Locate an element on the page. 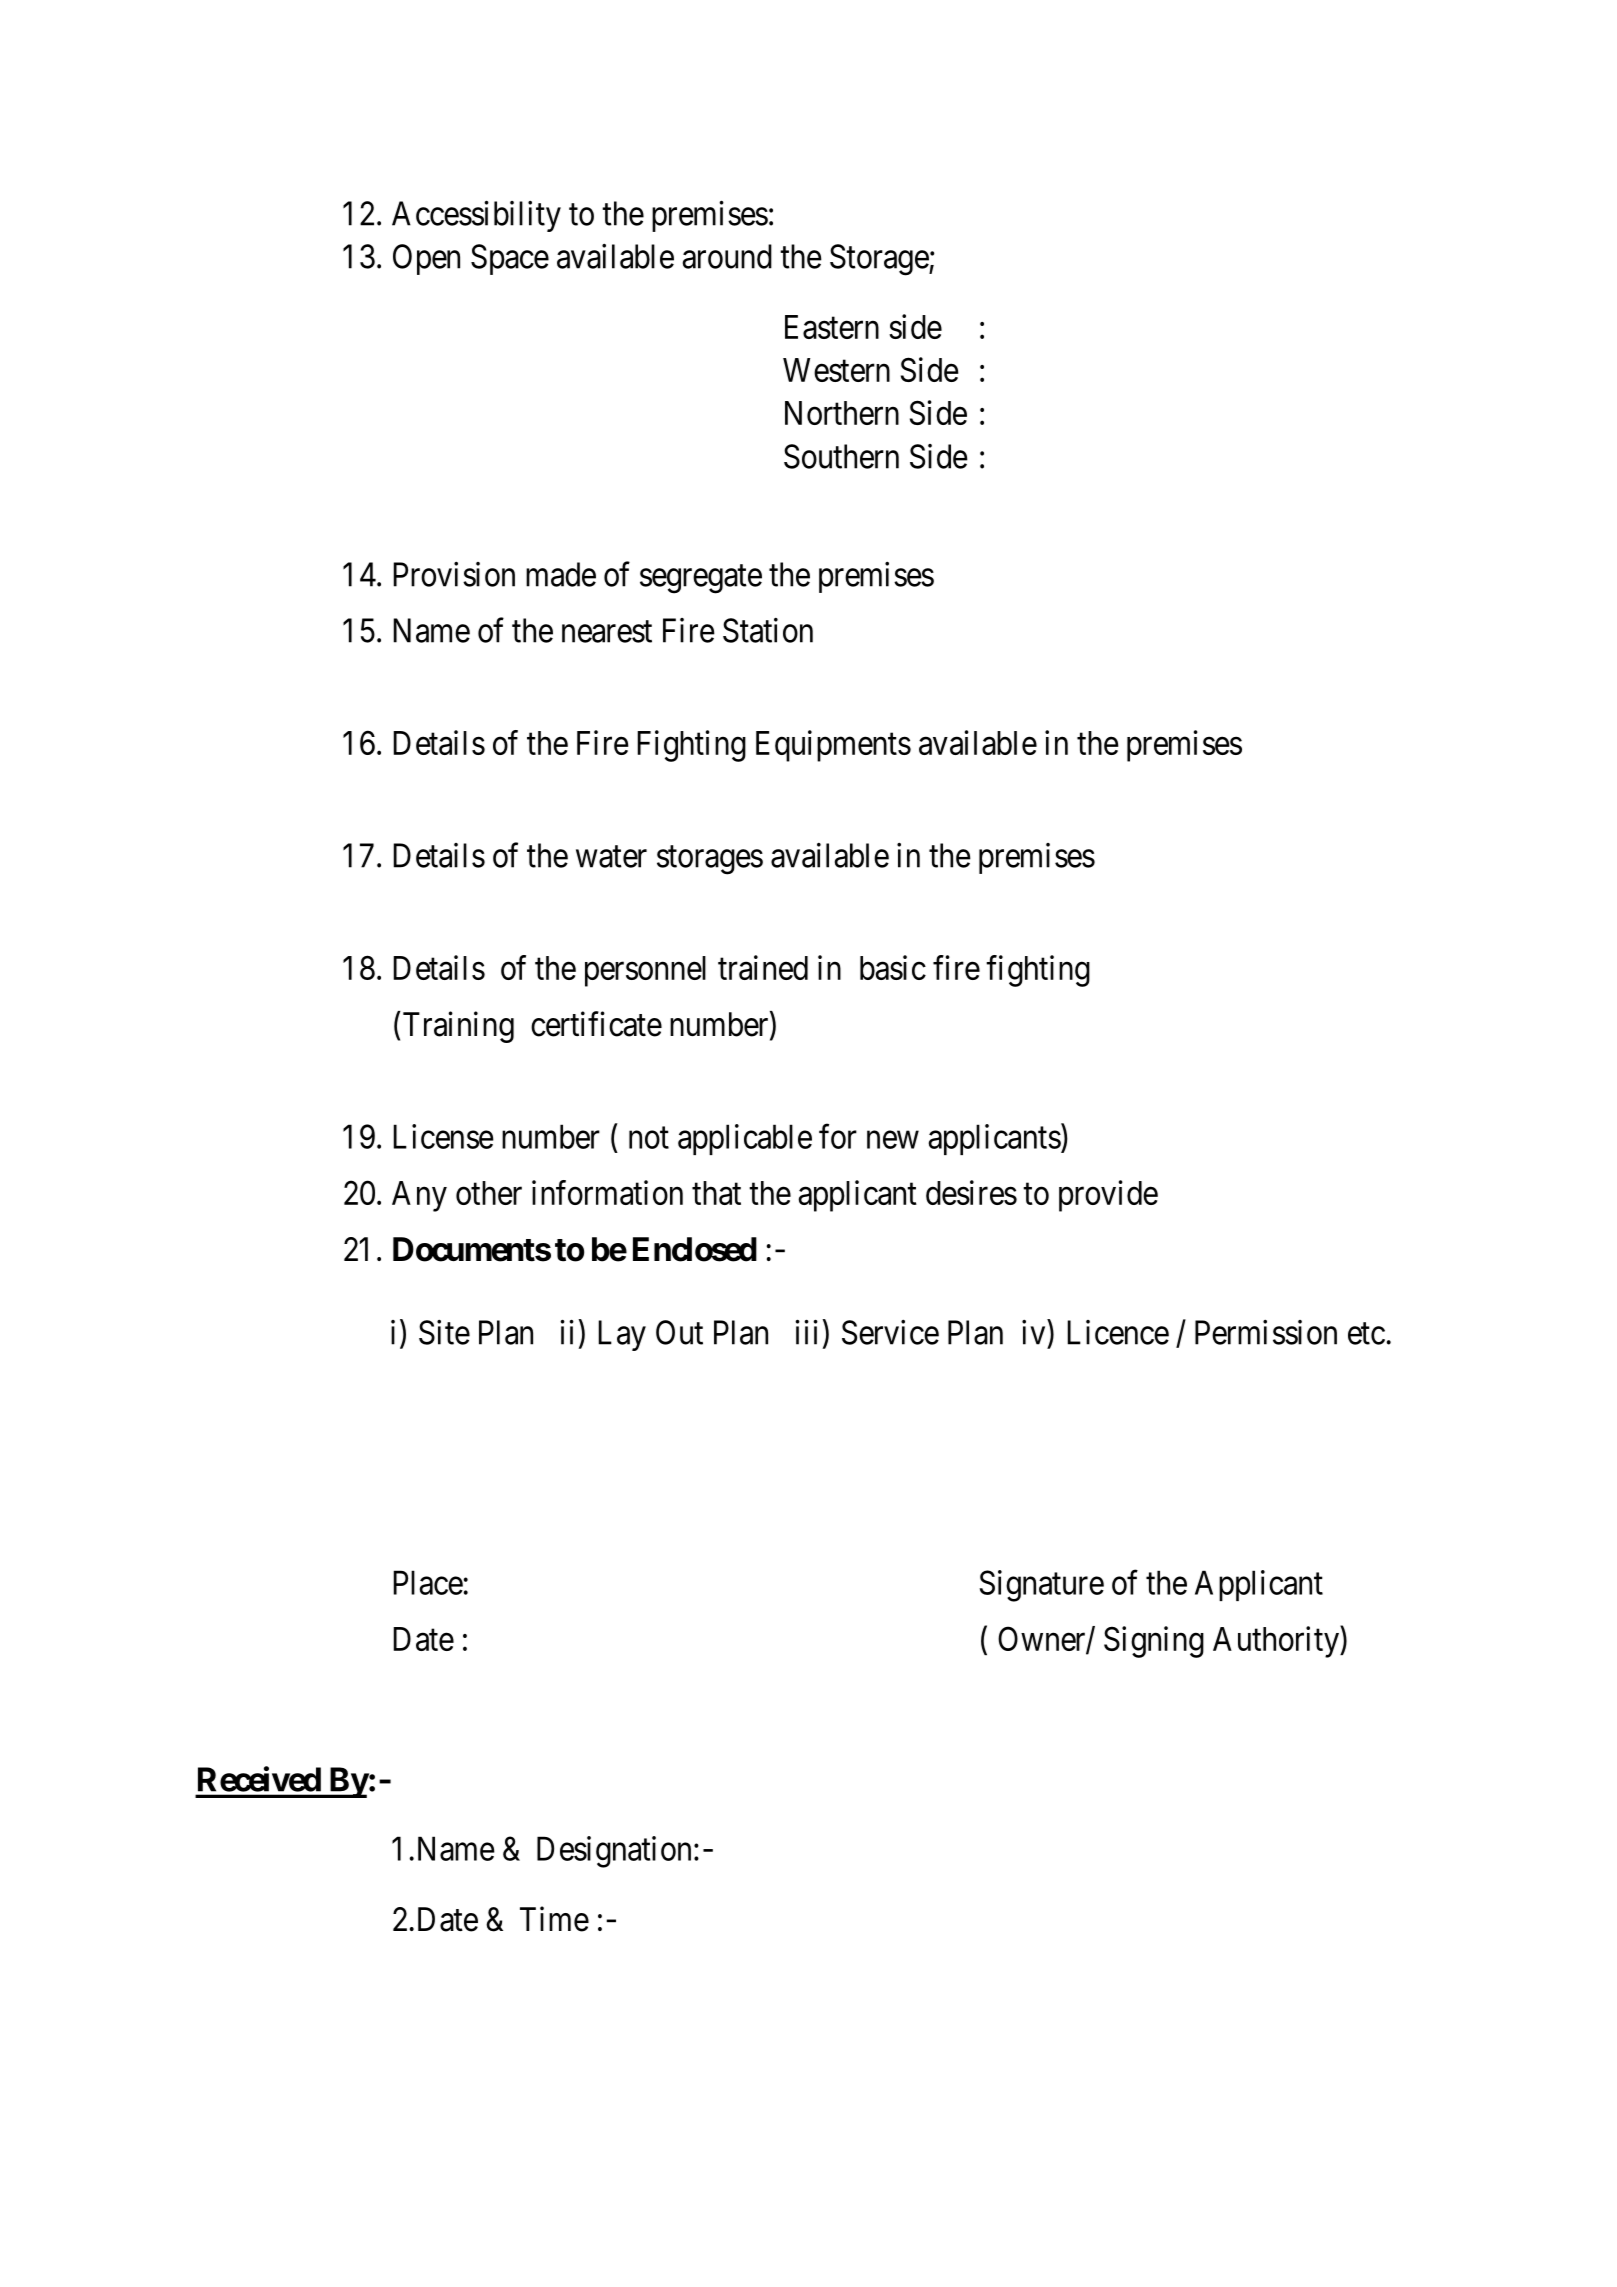 The height and width of the page is (2287, 1617). Time is located at coordinates (554, 1919).
